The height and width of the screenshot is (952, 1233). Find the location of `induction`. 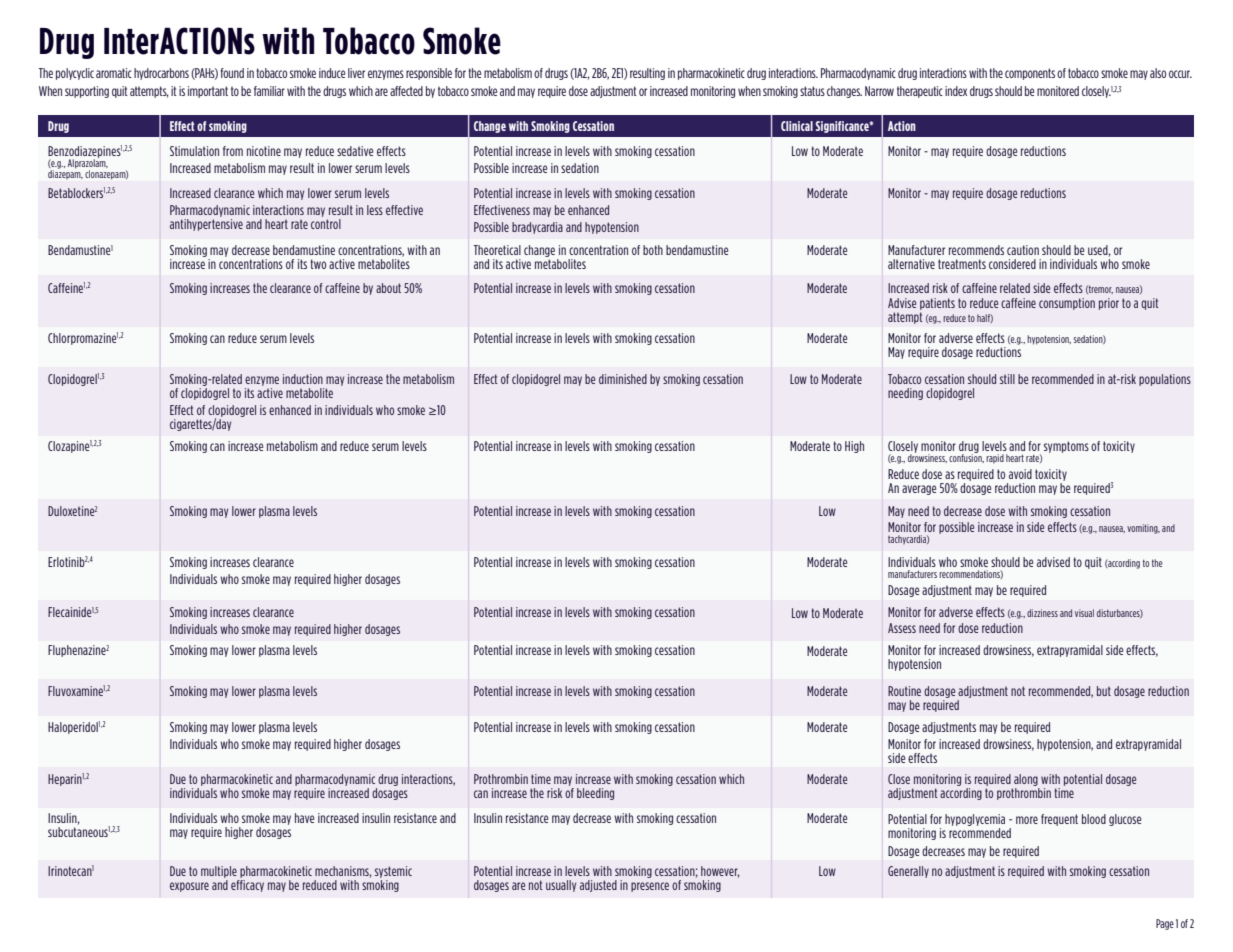

induction is located at coordinates (303, 379).
